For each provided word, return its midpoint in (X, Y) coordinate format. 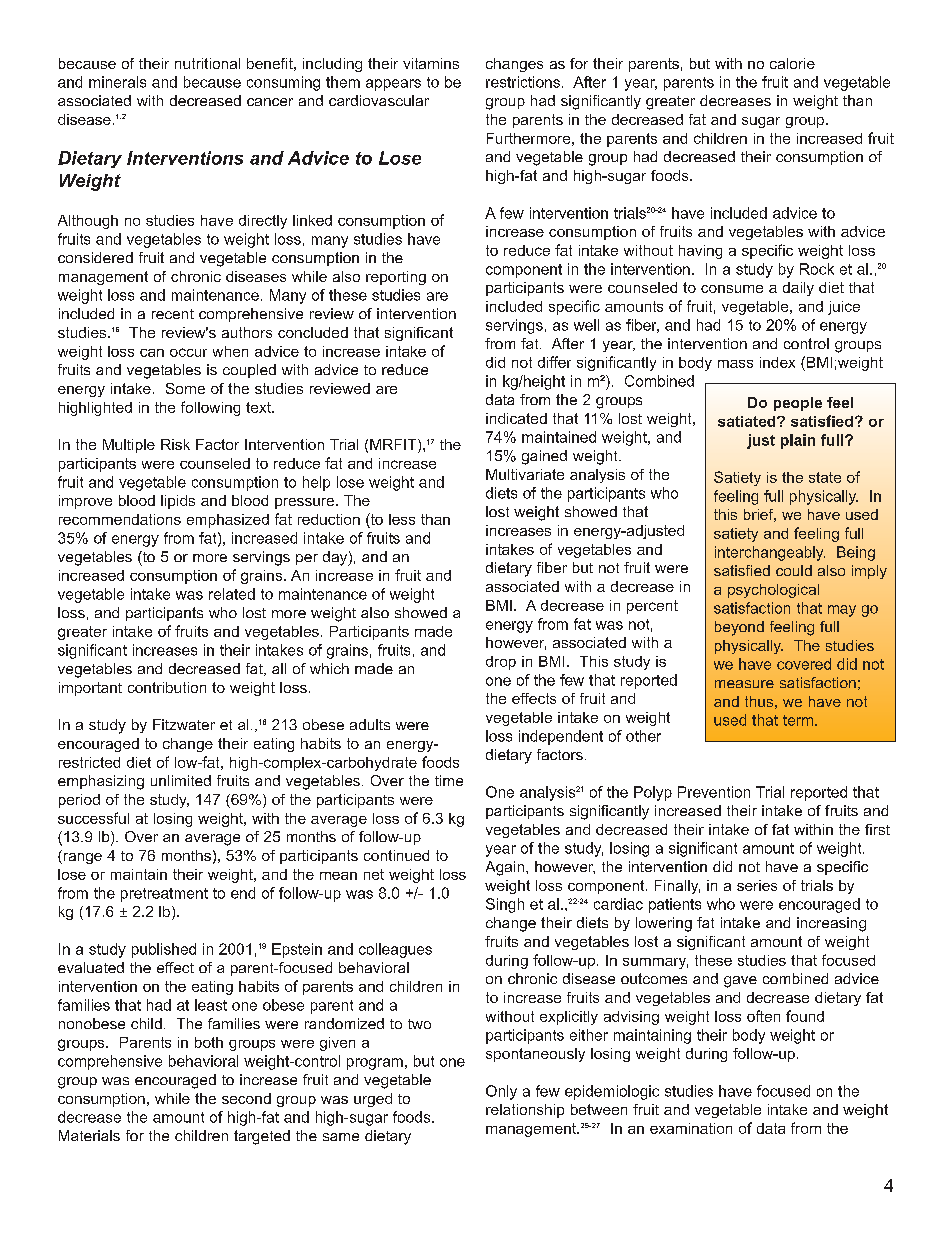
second (246, 1098)
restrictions (523, 82)
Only (501, 1092)
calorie (792, 63)
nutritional (207, 63)
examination (691, 1128)
